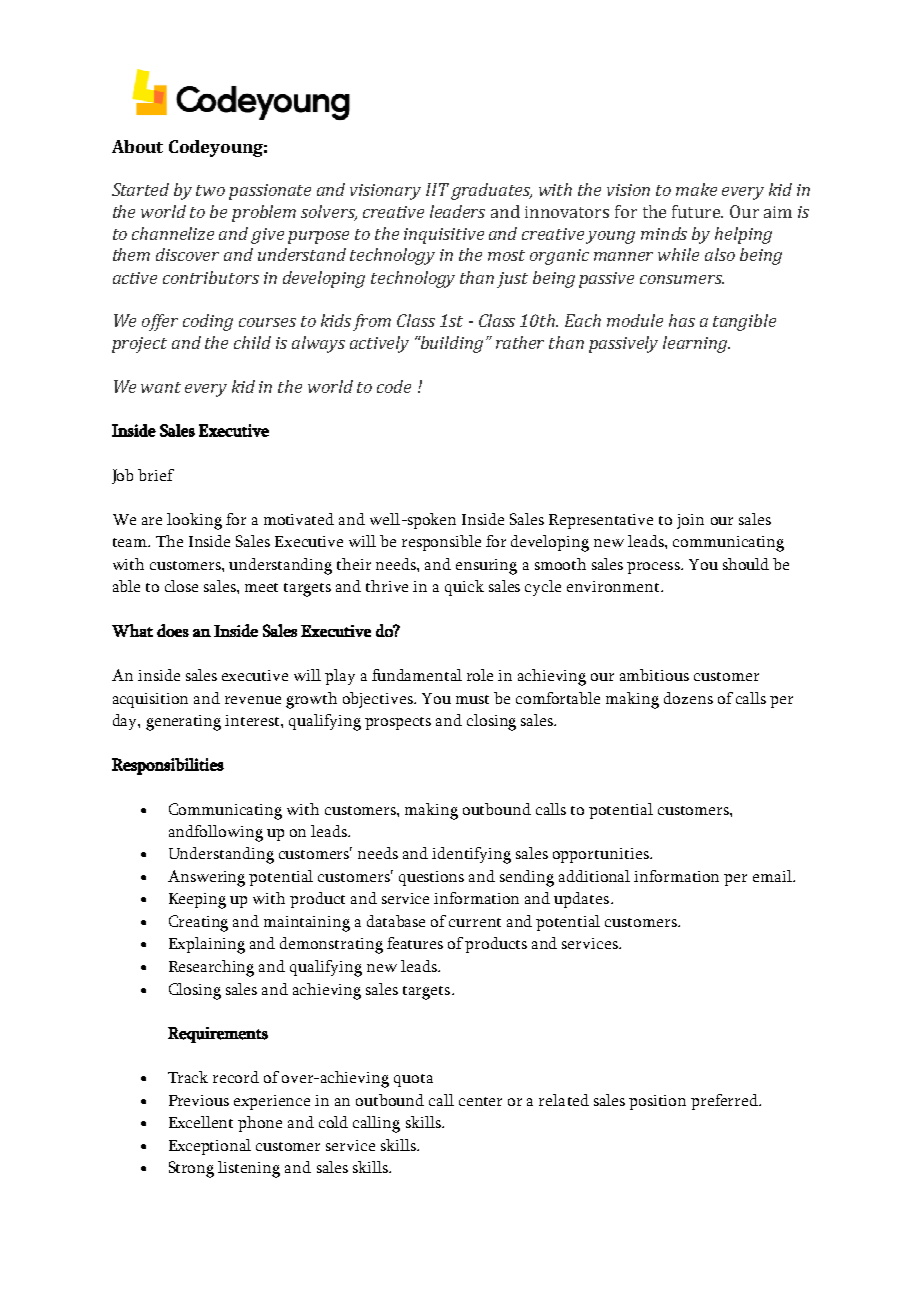  I want to click on learning, so click(696, 344).
